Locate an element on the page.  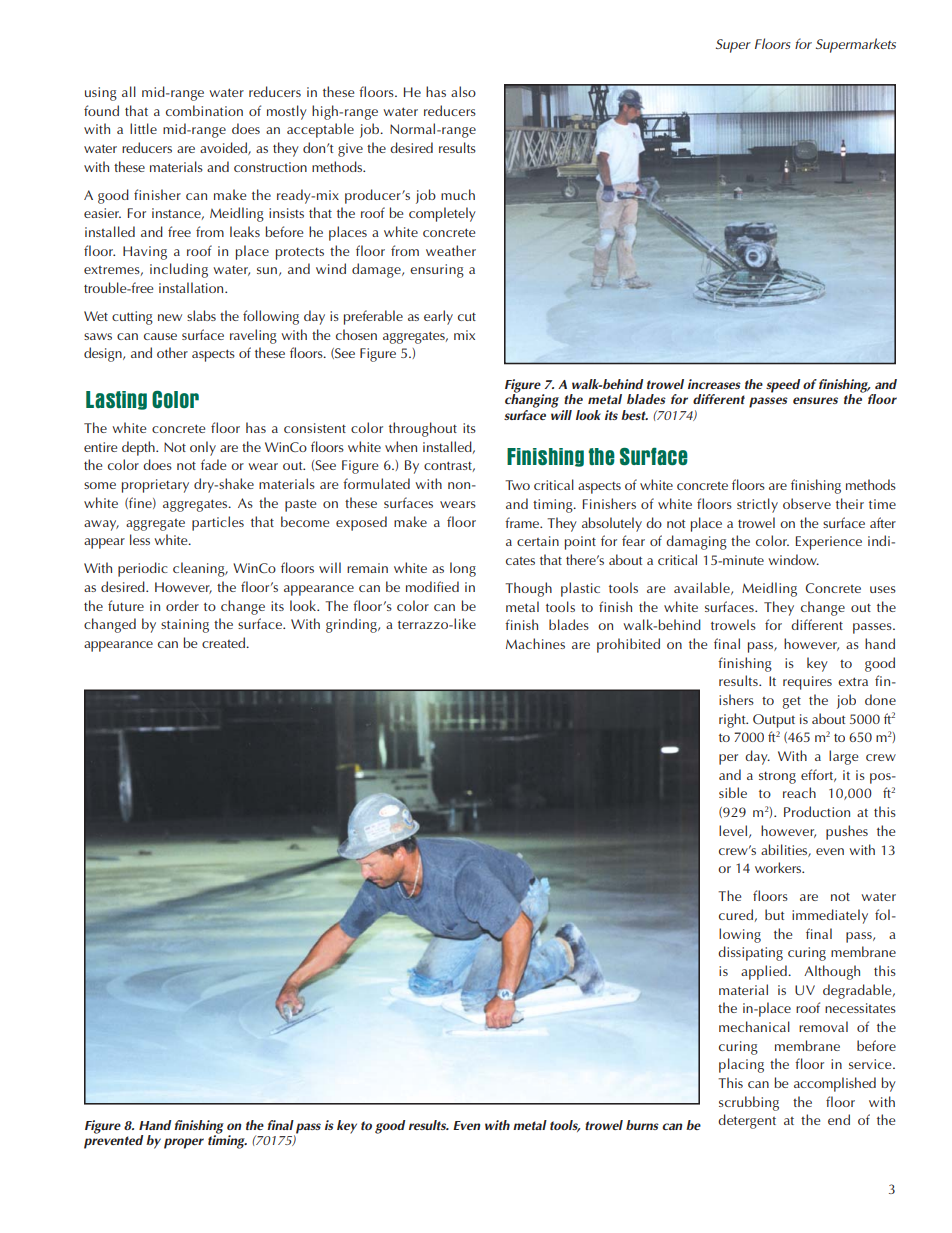
much is located at coordinates (458, 194).
